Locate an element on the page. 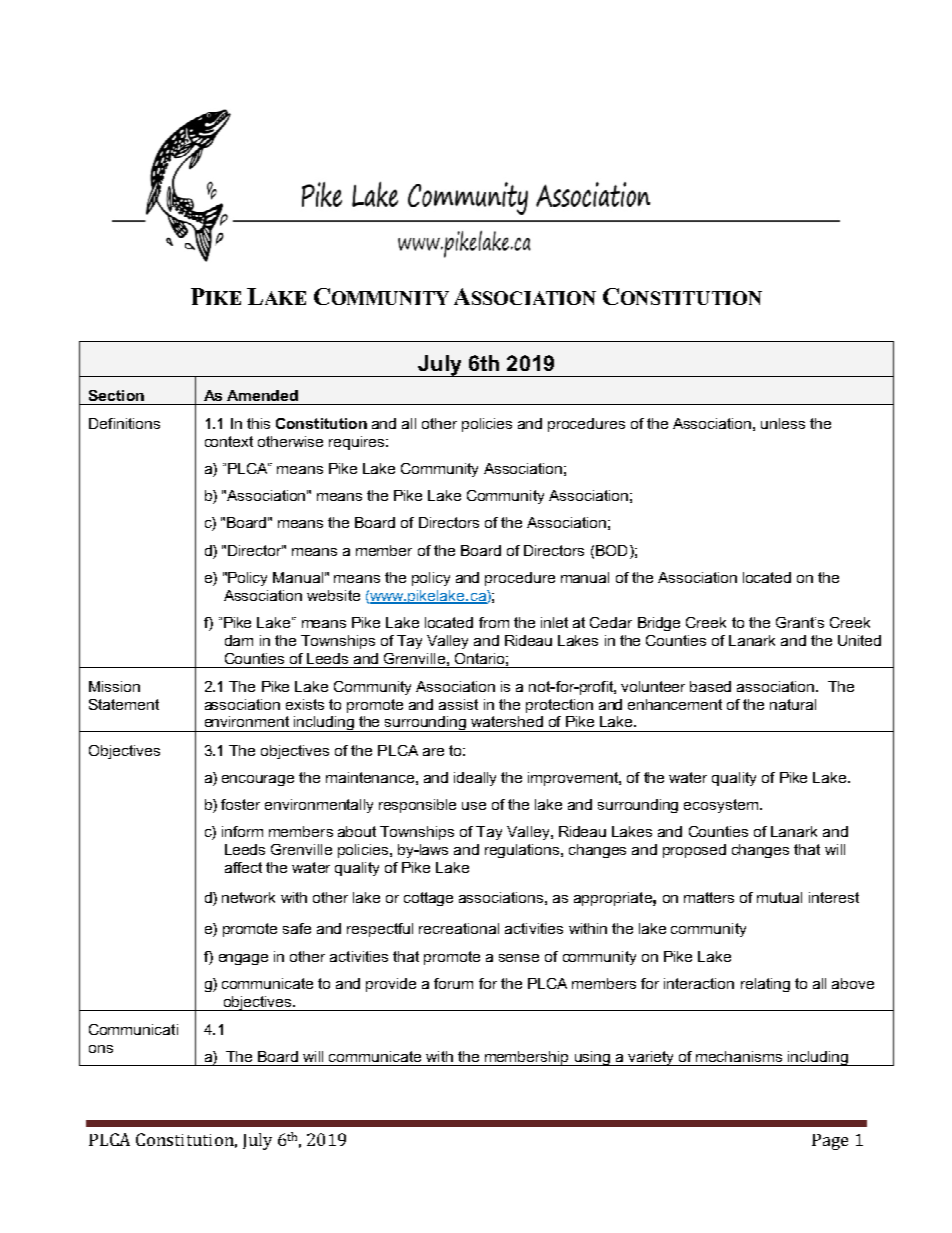 Image resolution: width=952 pixels, height=1233 pixels. this is located at coordinates (258, 423).
